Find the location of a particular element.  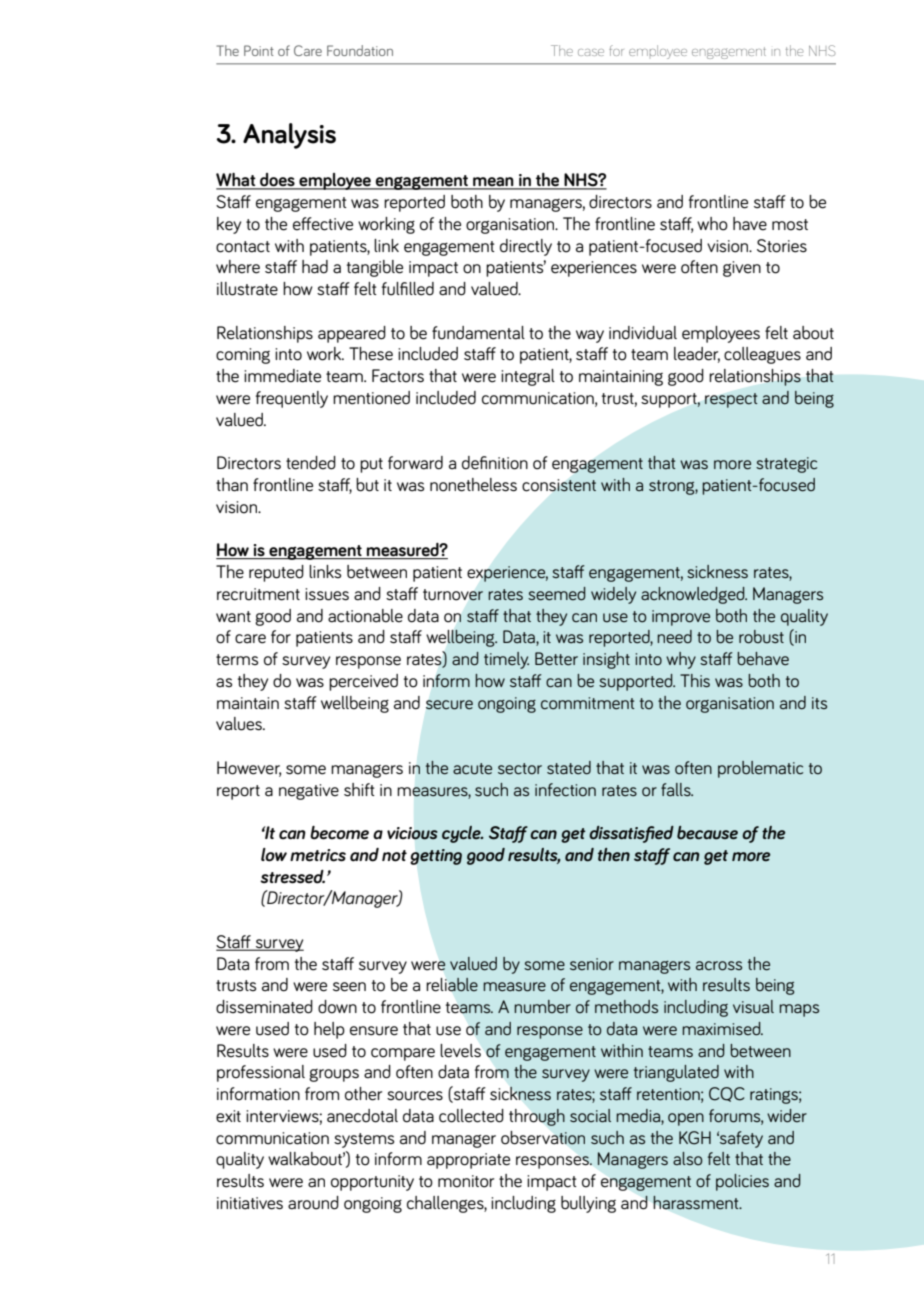

around is located at coordinates (313, 1203).
